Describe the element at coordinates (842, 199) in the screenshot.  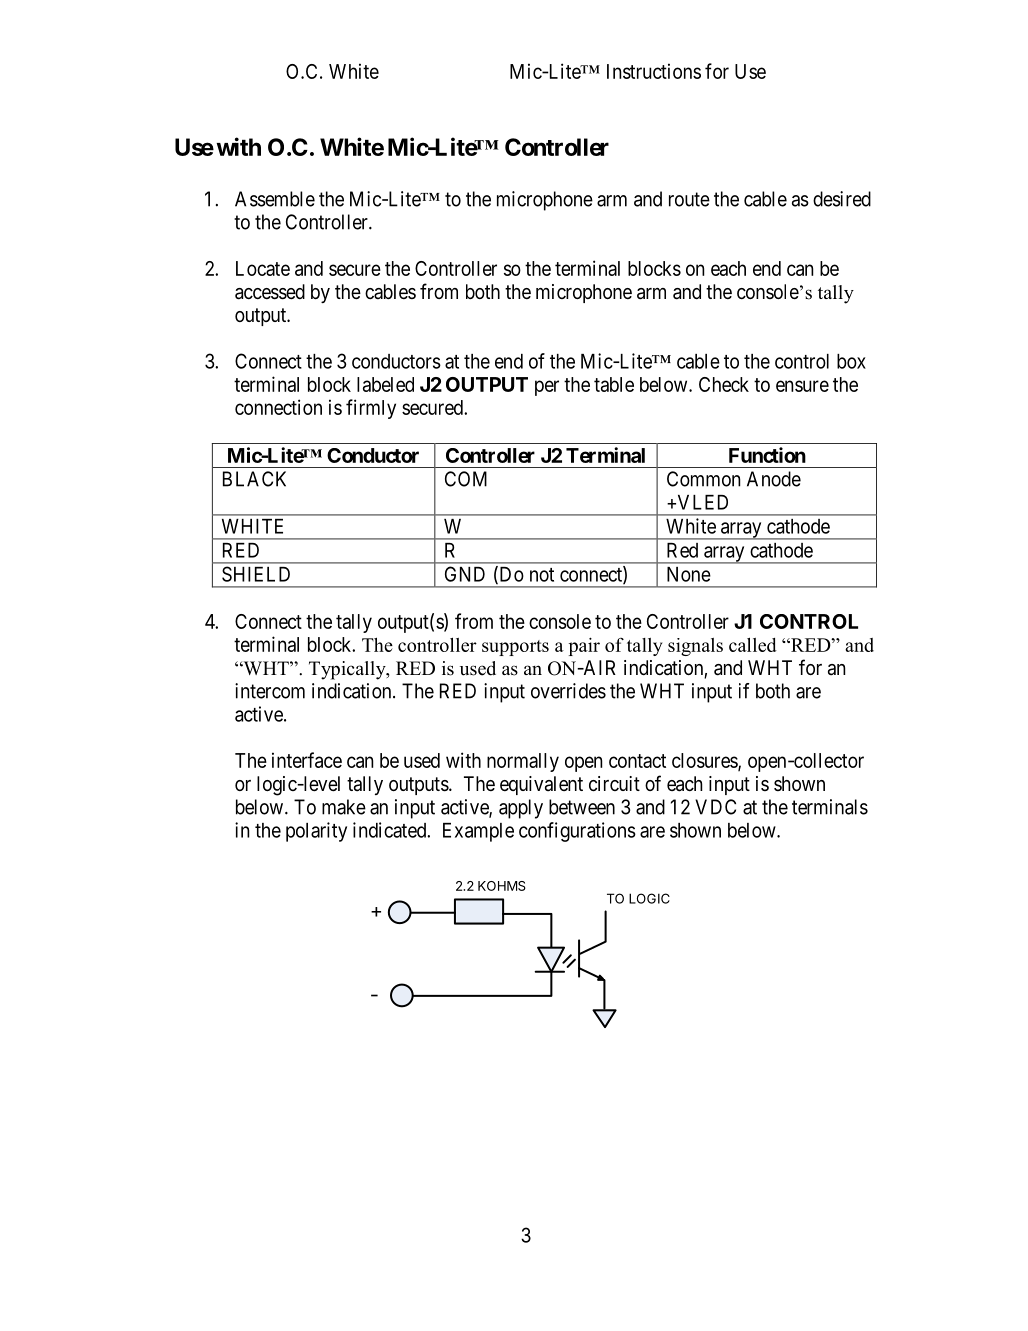
I see `desired` at that location.
